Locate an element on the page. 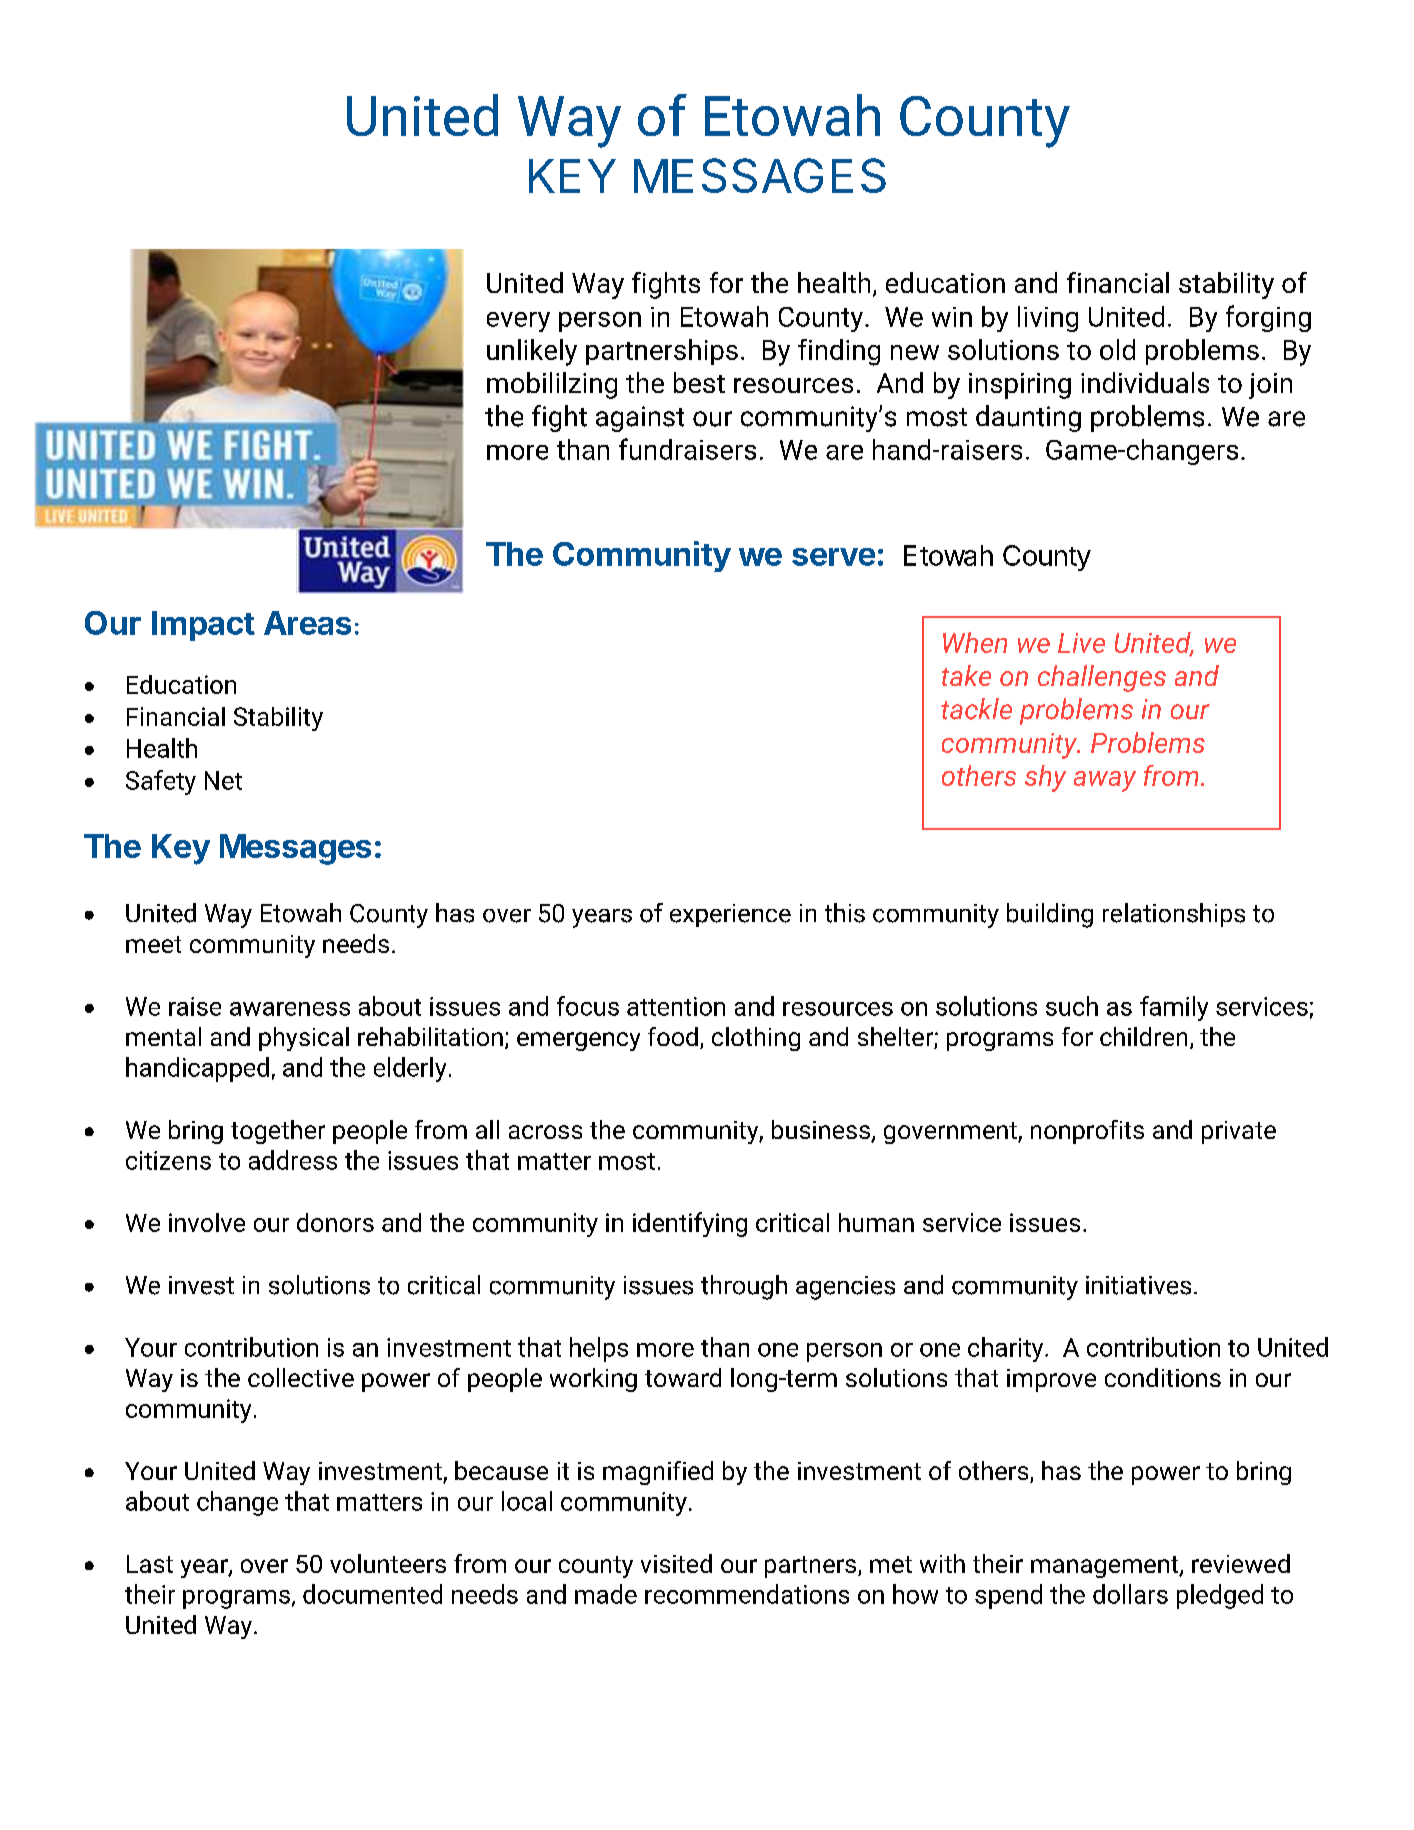 The width and height of the document is (1414, 1830). volunteers is located at coordinates (388, 1563).
